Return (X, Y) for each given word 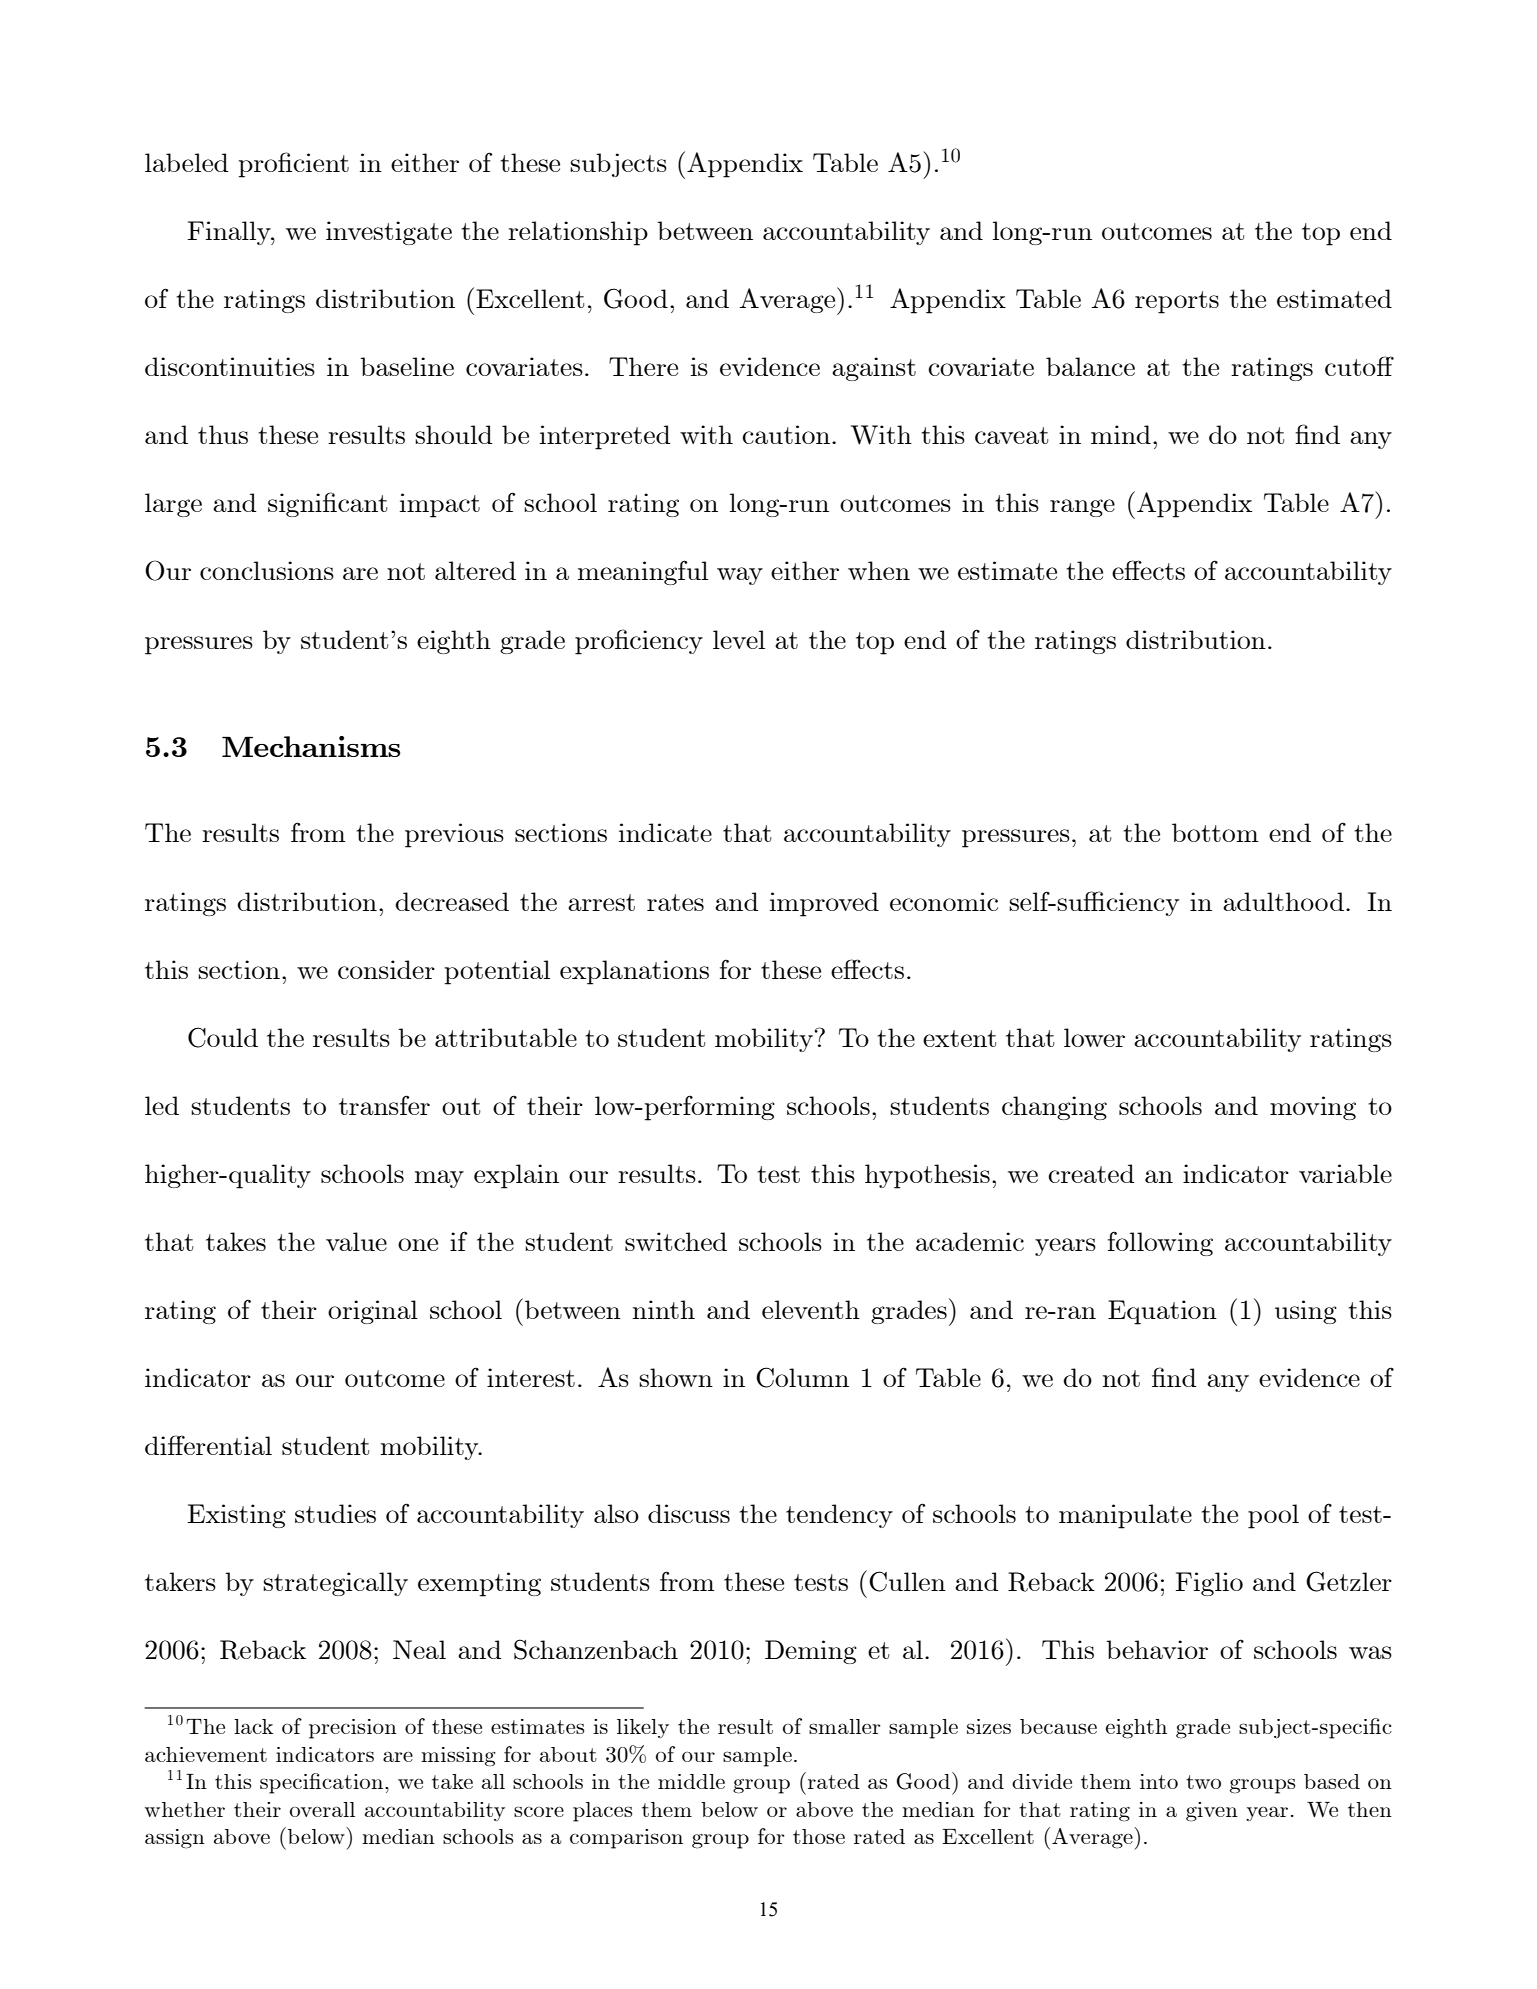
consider (386, 969)
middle (691, 1781)
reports (1177, 302)
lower (1094, 1037)
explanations (634, 972)
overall (322, 1809)
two (1203, 1782)
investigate (389, 233)
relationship (578, 233)
